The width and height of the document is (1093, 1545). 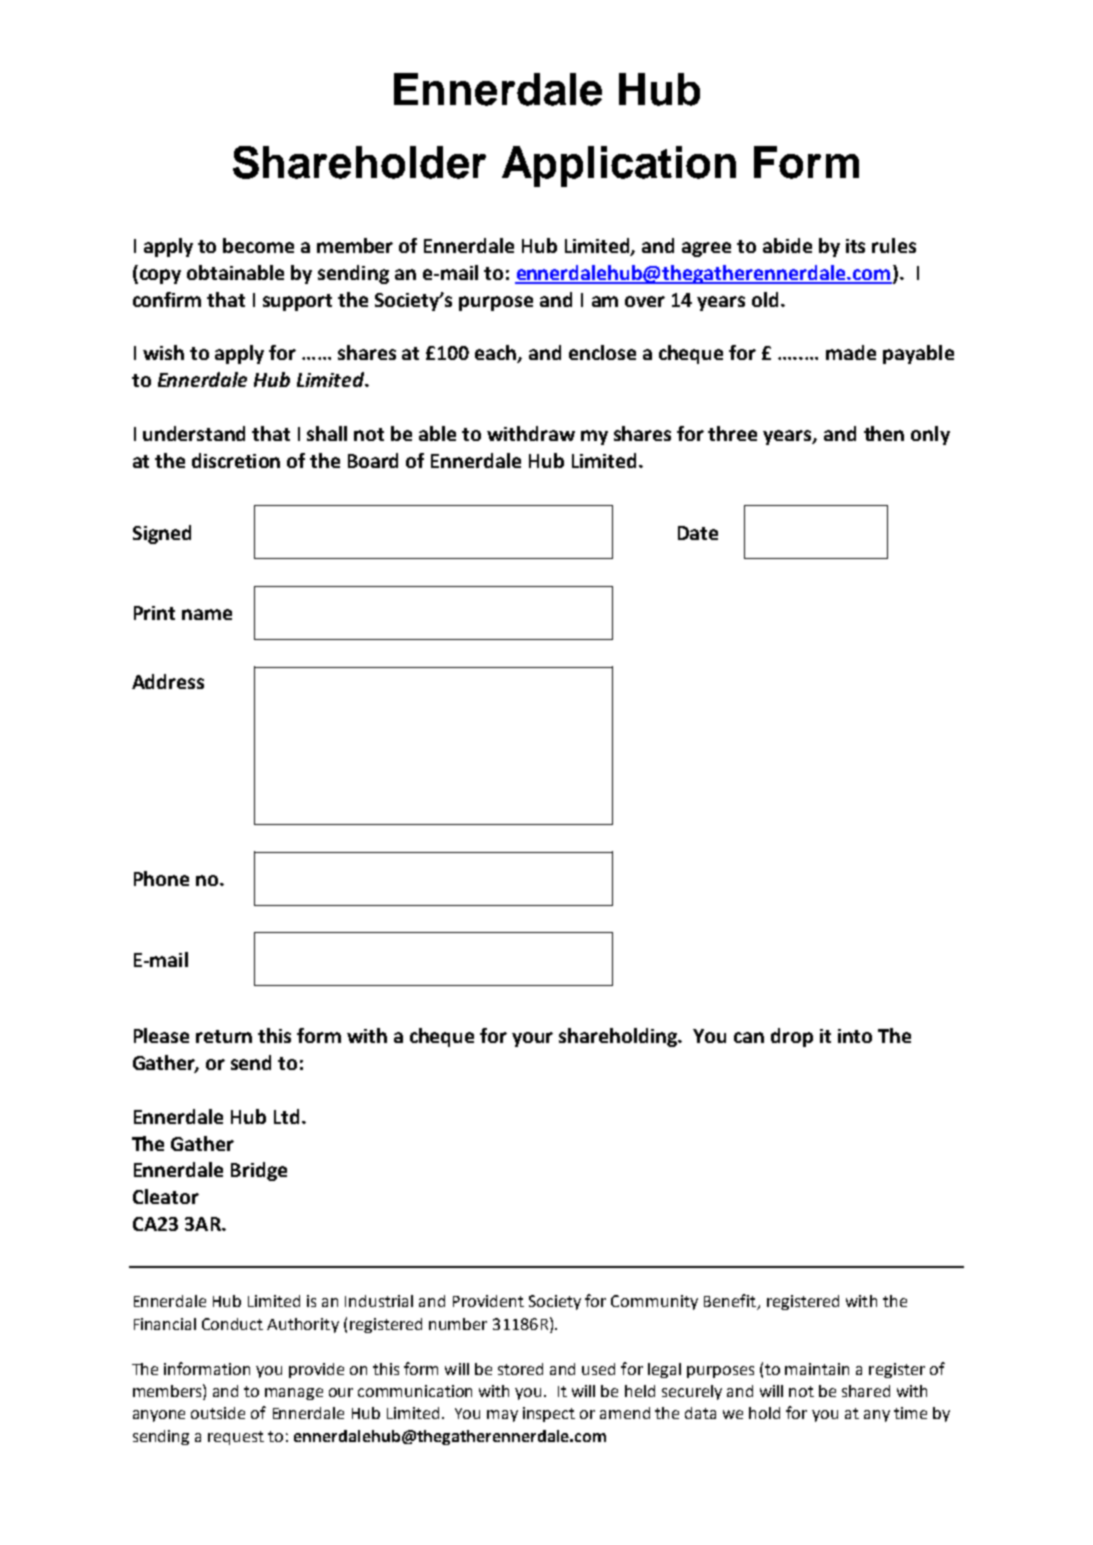 What do you see at coordinates (619, 166) in the document?
I see `Application` at bounding box center [619, 166].
